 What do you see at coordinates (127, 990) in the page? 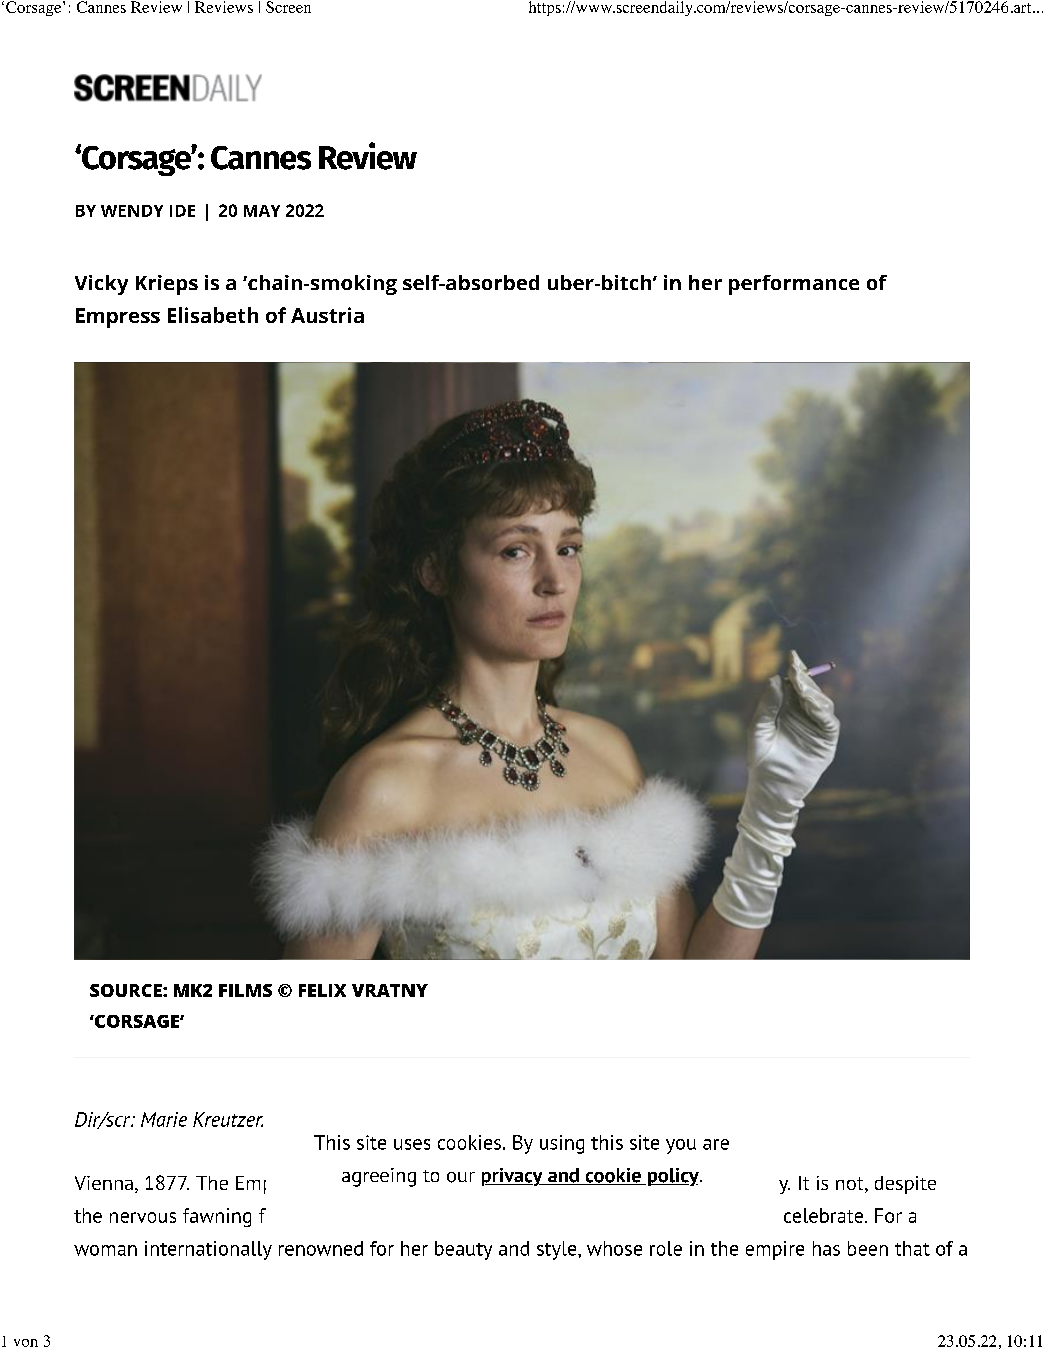
I see `SOURCE` at bounding box center [127, 990].
